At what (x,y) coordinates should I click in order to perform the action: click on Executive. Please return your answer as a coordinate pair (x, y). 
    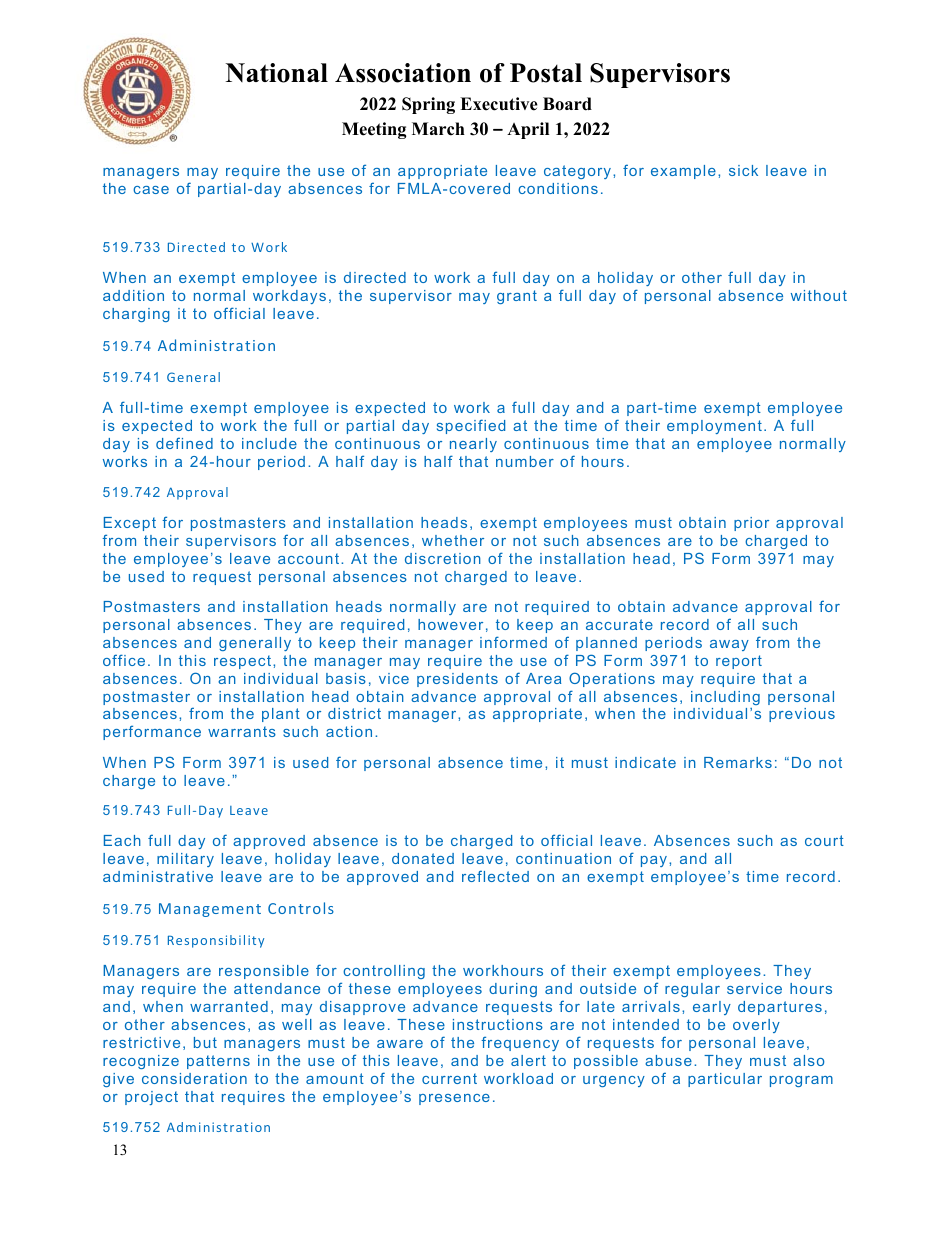
    Looking at the image, I should click on (499, 104).
